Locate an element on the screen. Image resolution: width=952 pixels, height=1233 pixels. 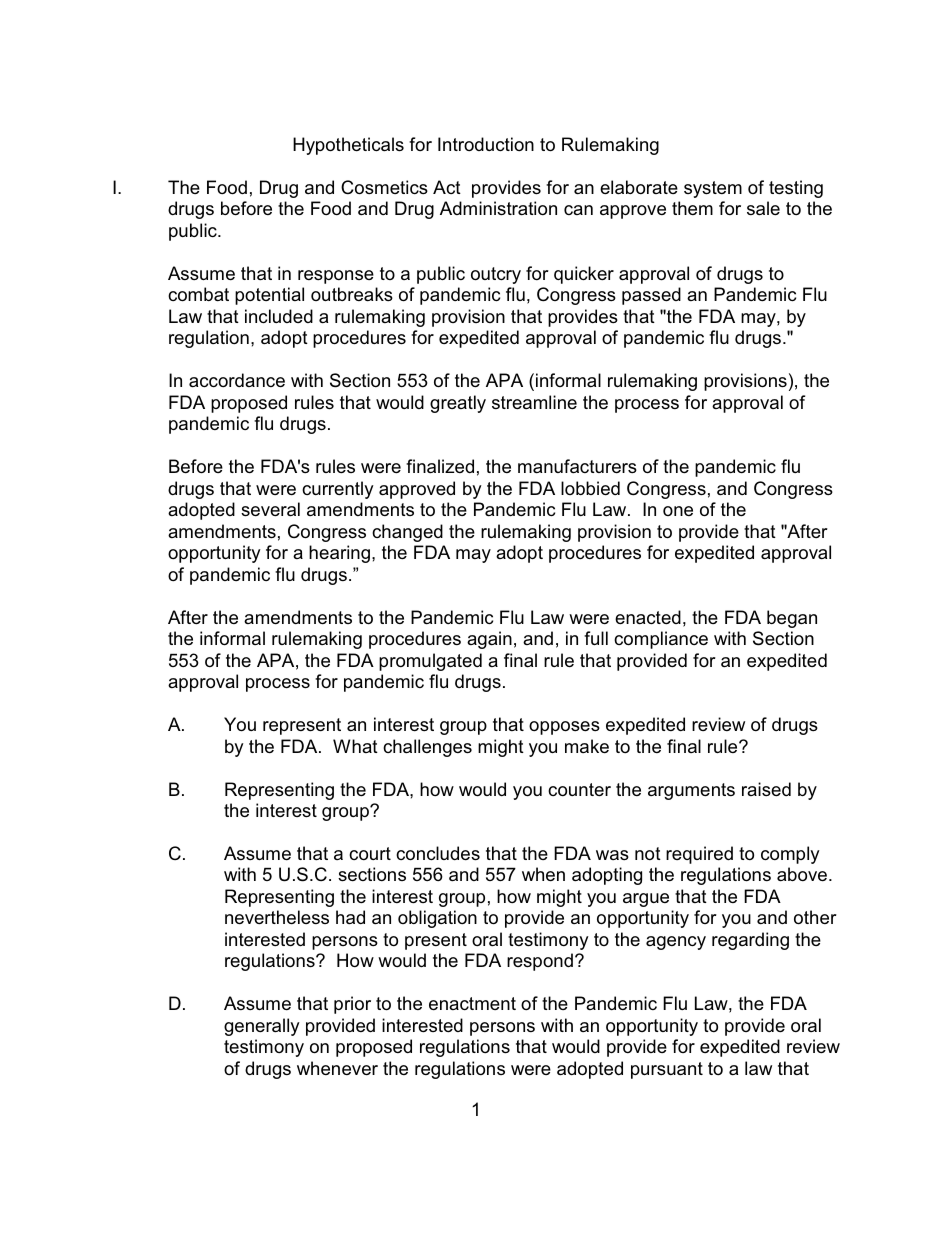
Hypotheticals is located at coordinates (348, 146).
